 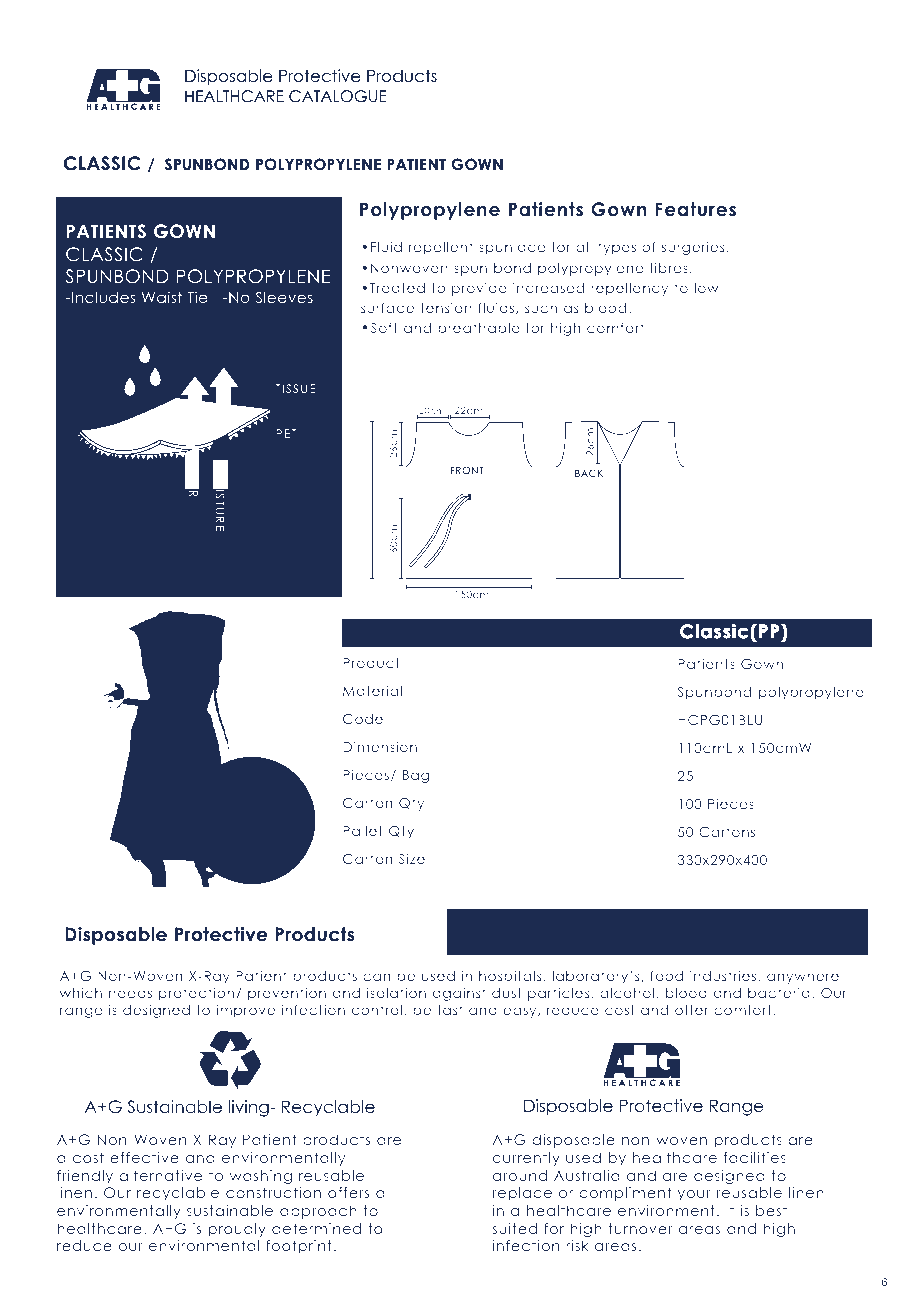 What do you see at coordinates (372, 690) in the document?
I see `Material` at bounding box center [372, 690].
